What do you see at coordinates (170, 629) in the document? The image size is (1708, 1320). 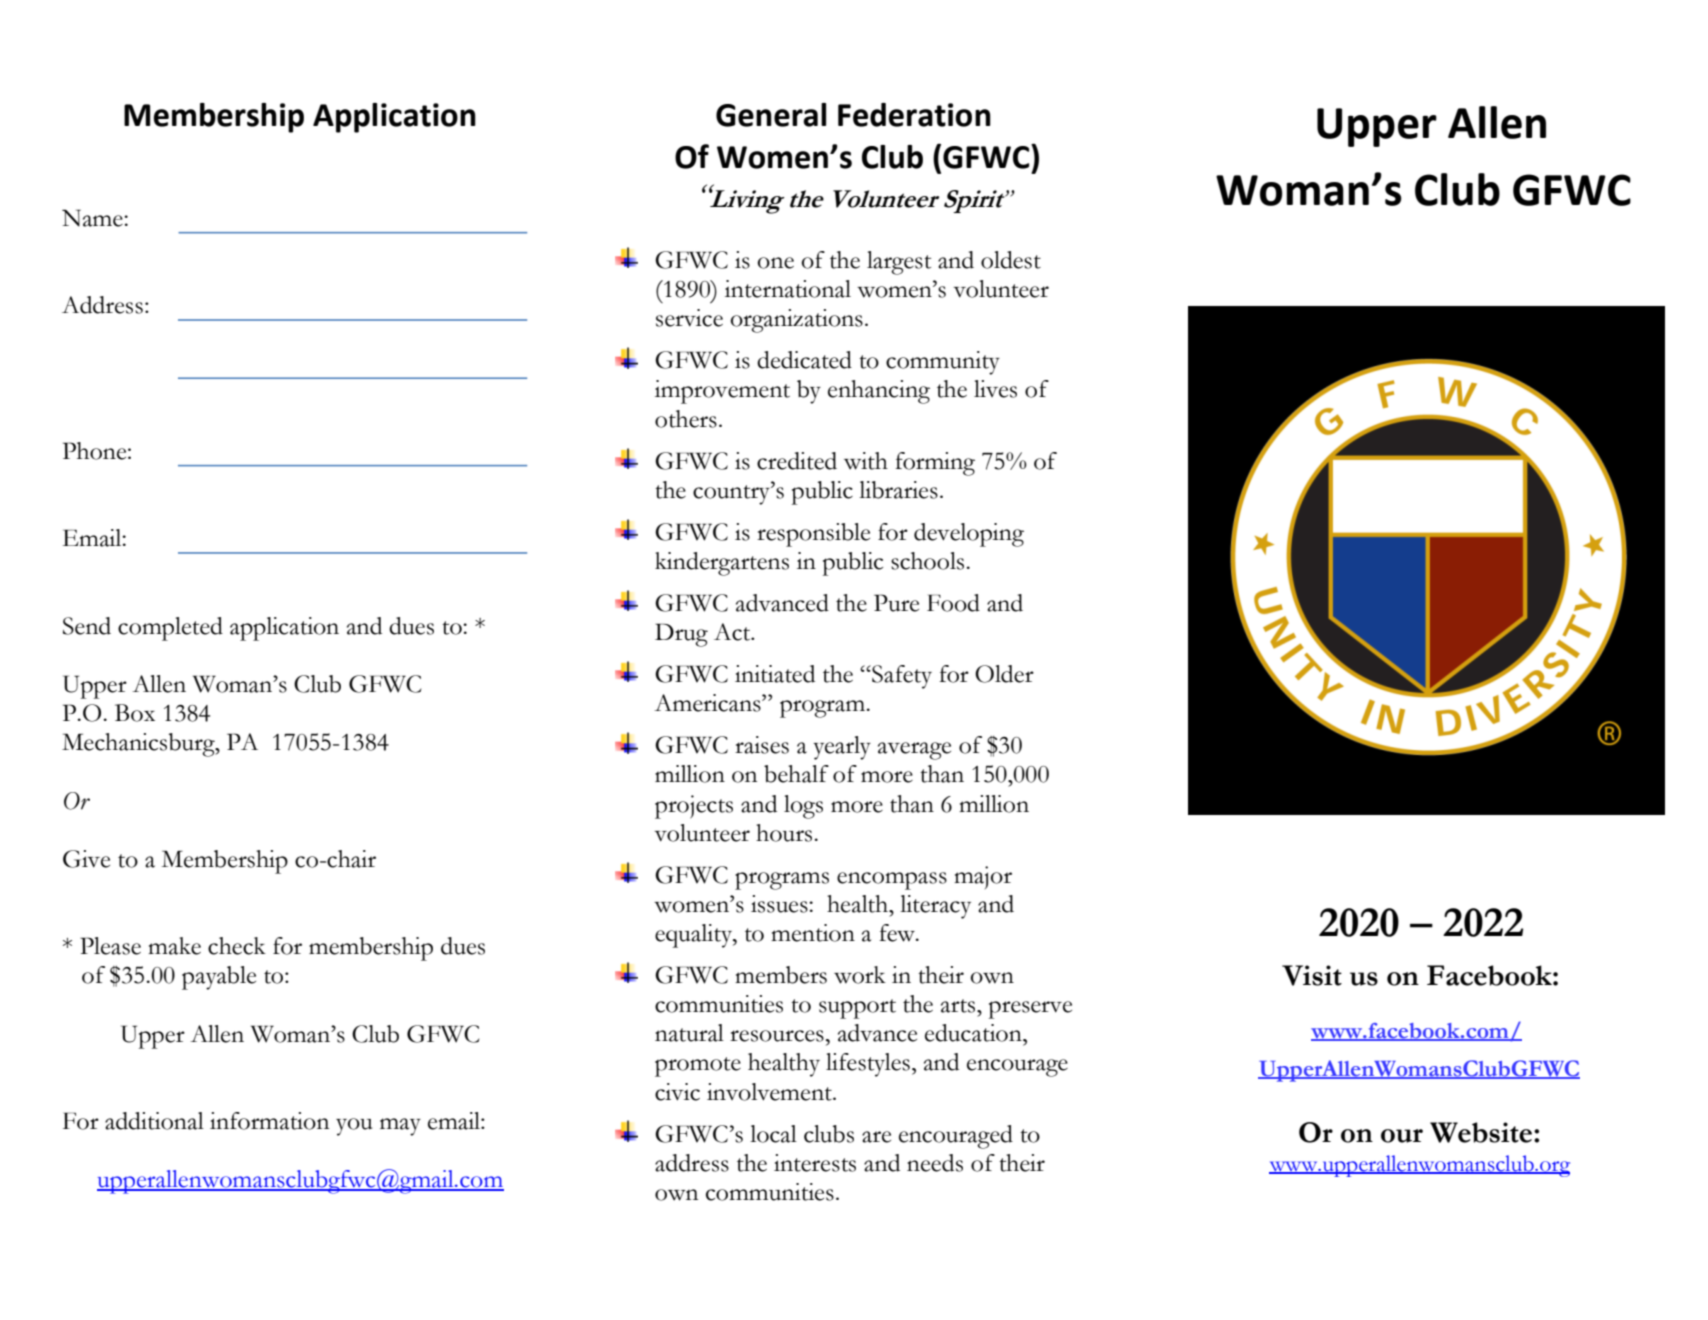 I see `completed` at bounding box center [170, 629].
